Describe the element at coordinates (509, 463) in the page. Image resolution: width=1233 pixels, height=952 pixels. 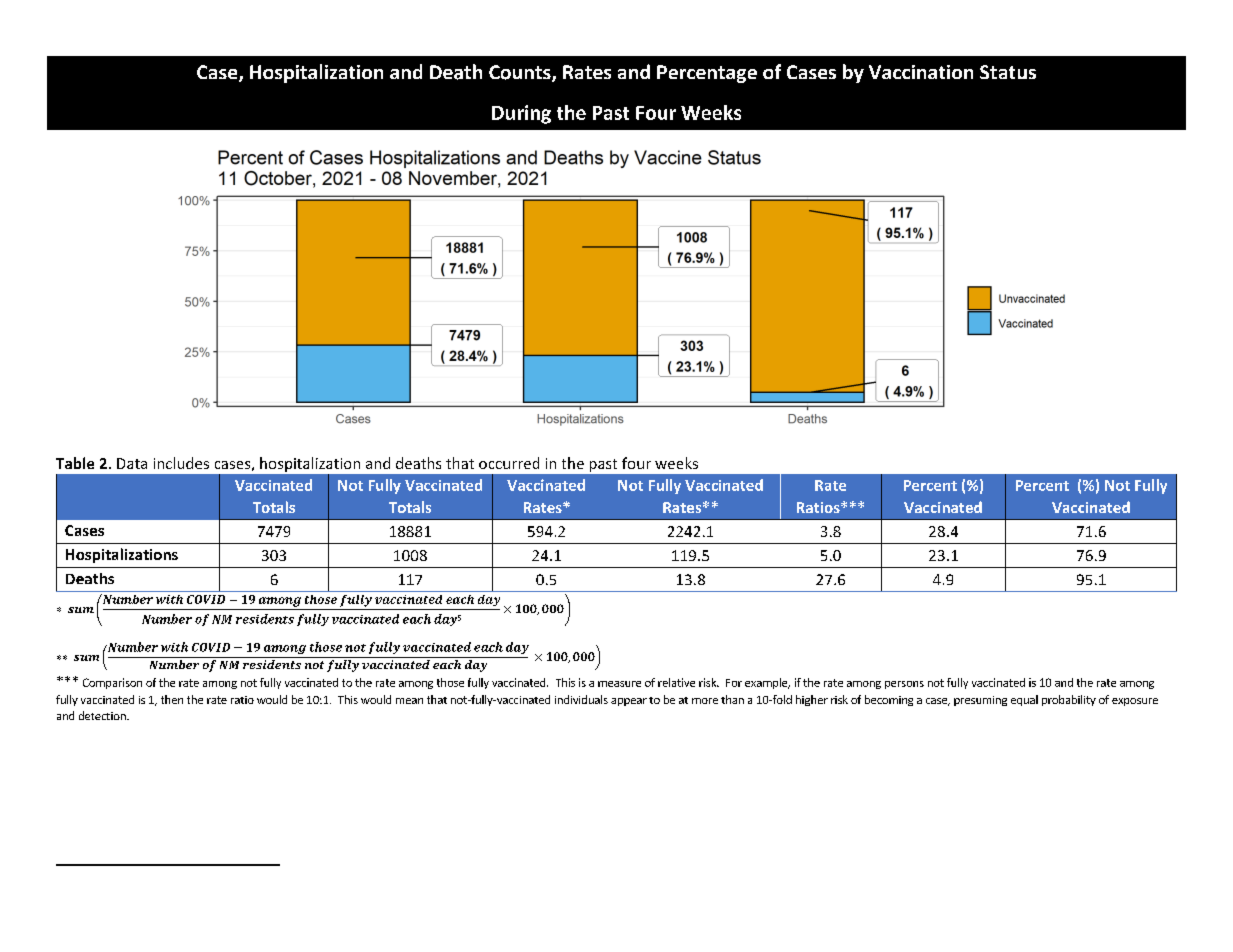
I see `occurred` at that location.
